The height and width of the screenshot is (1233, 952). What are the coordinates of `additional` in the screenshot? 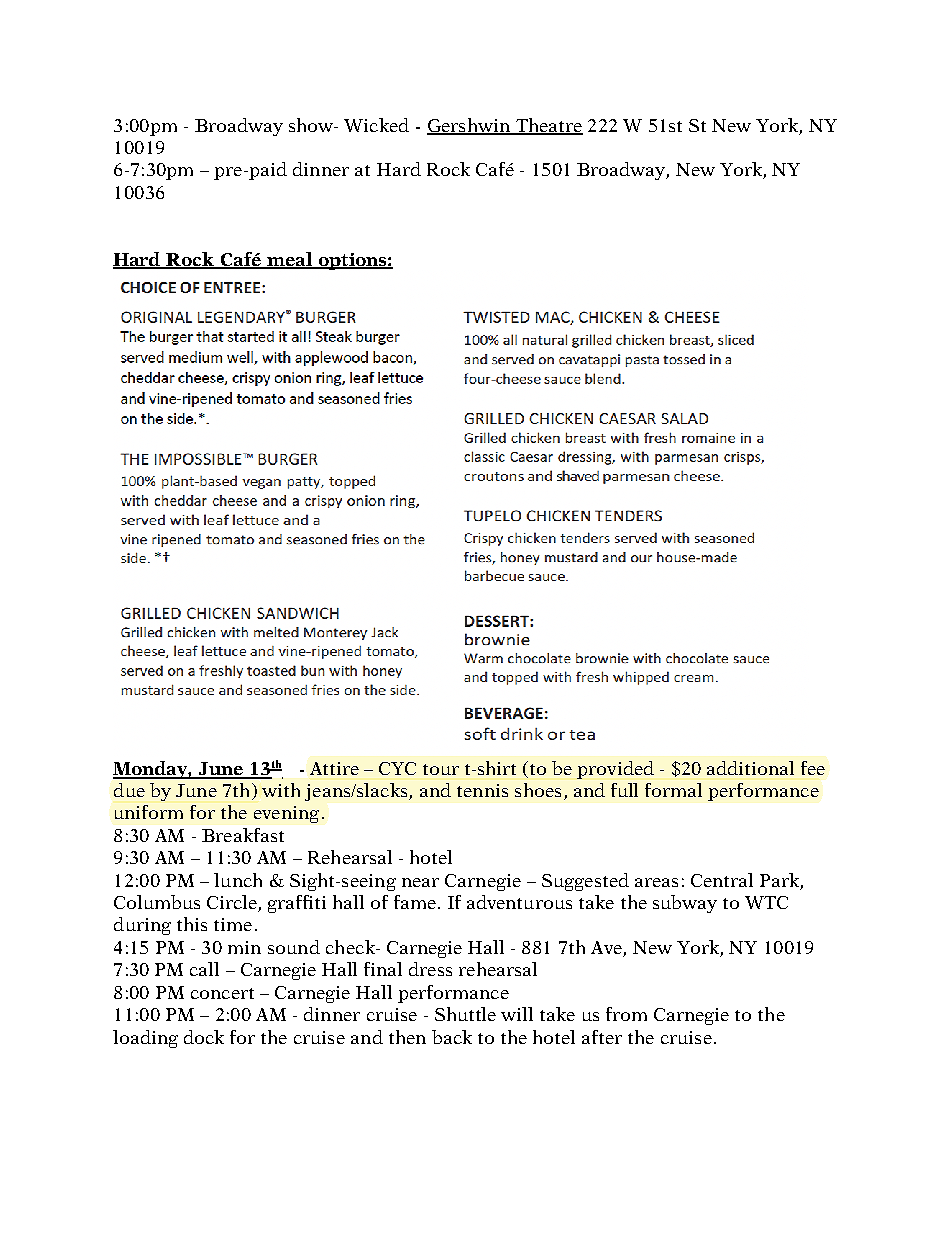 It's located at (750, 768).
